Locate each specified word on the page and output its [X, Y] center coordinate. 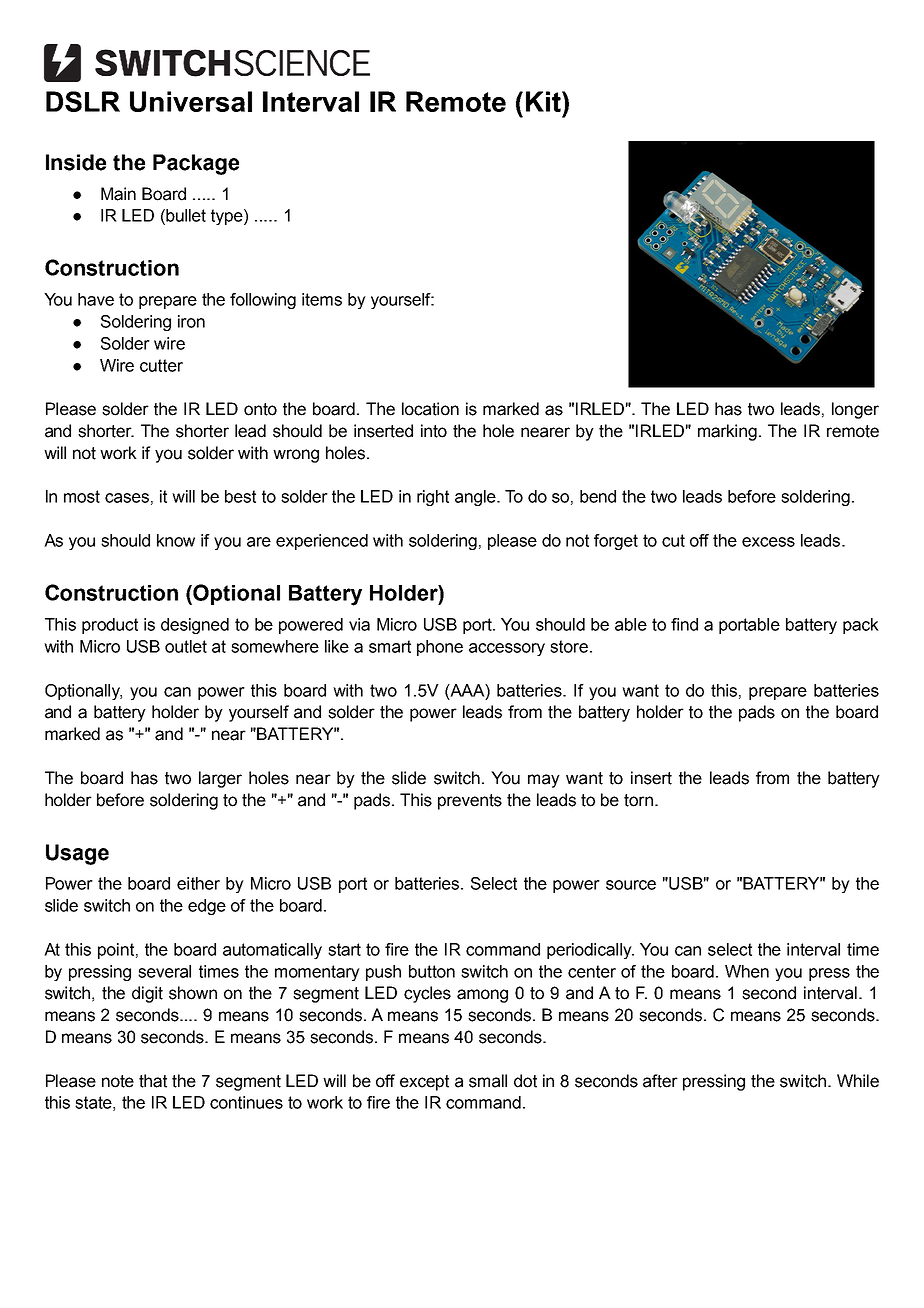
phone [440, 648]
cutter [161, 365]
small [488, 1081]
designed [195, 626]
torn [638, 800]
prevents [470, 802]
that [153, 1081]
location [430, 409]
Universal [191, 101]
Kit [544, 101]
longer [855, 410]
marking [727, 432]
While [858, 1081]
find [684, 624]
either [198, 883]
